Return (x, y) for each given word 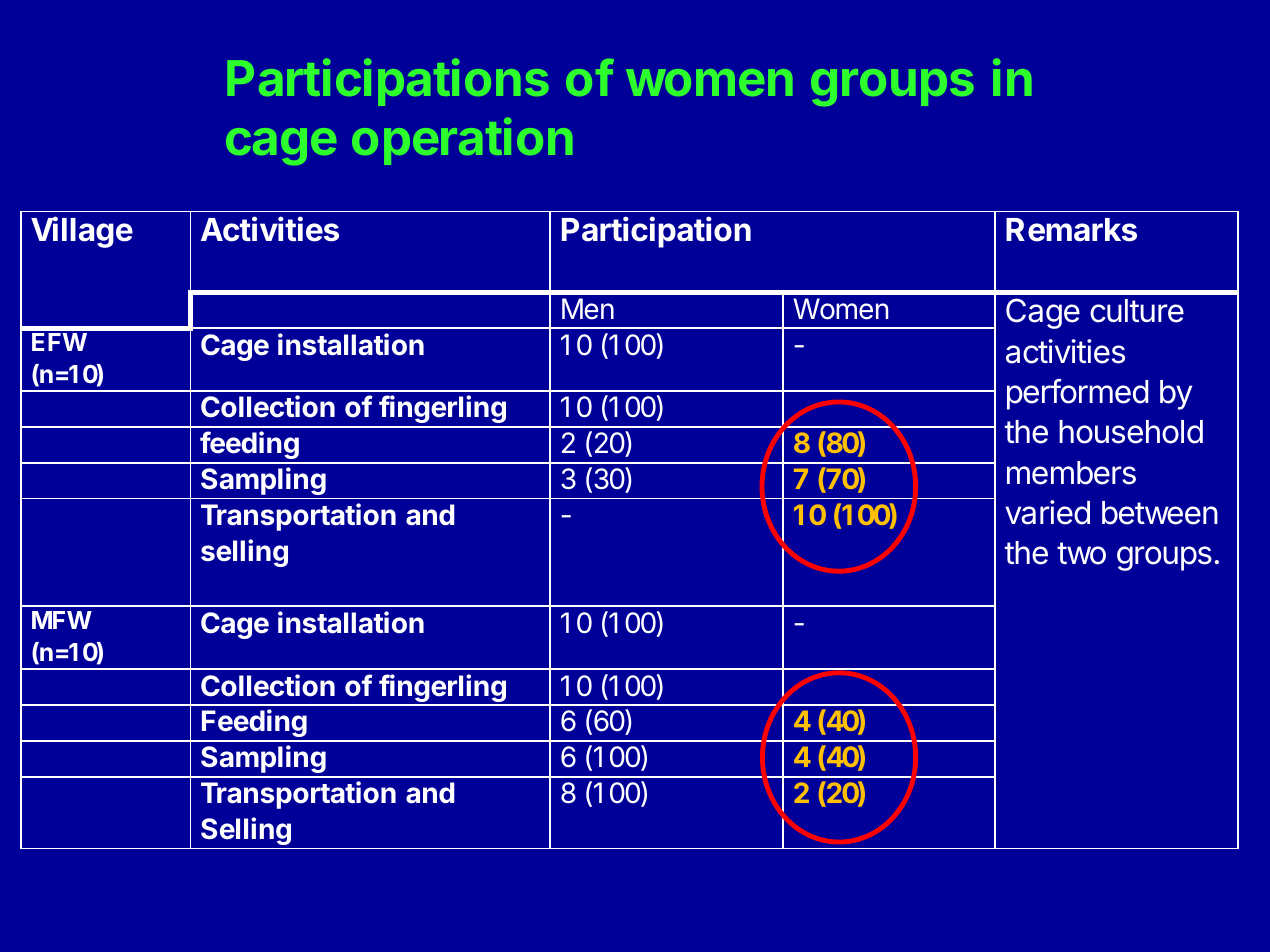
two (1081, 553)
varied (1047, 512)
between (1160, 513)
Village (82, 232)
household (1131, 432)
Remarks (1071, 230)
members (1071, 473)
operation (462, 141)
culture (1137, 311)
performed (1077, 394)
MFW (62, 620)
